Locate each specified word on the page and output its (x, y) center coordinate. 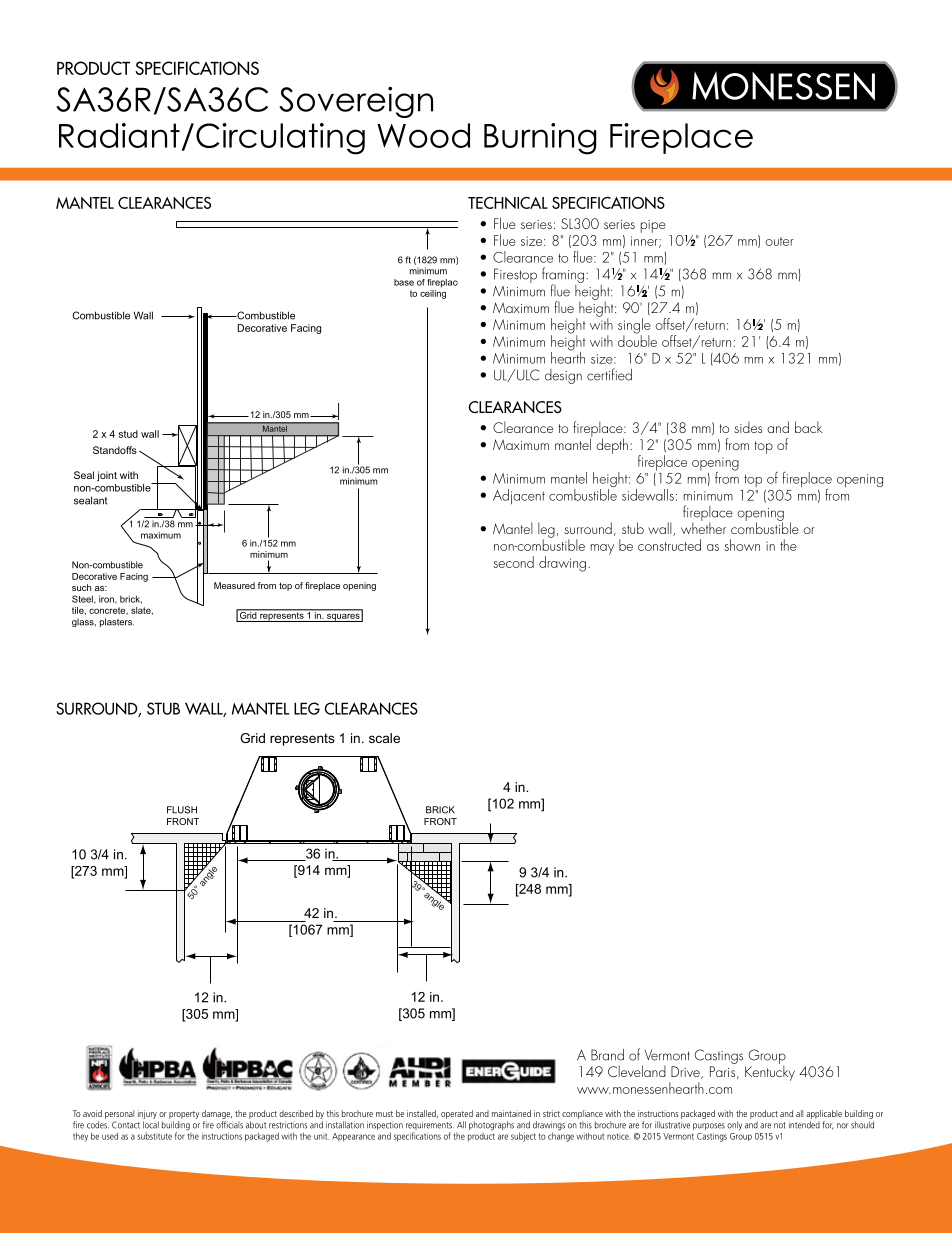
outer (779, 241)
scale (384, 738)
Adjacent (519, 496)
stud (128, 434)
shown (742, 545)
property (184, 1115)
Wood (423, 135)
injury (147, 1114)
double (637, 340)
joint (107, 476)
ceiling (433, 294)
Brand (607, 1054)
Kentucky (770, 1072)
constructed (669, 545)
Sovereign (356, 102)
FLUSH (182, 810)
